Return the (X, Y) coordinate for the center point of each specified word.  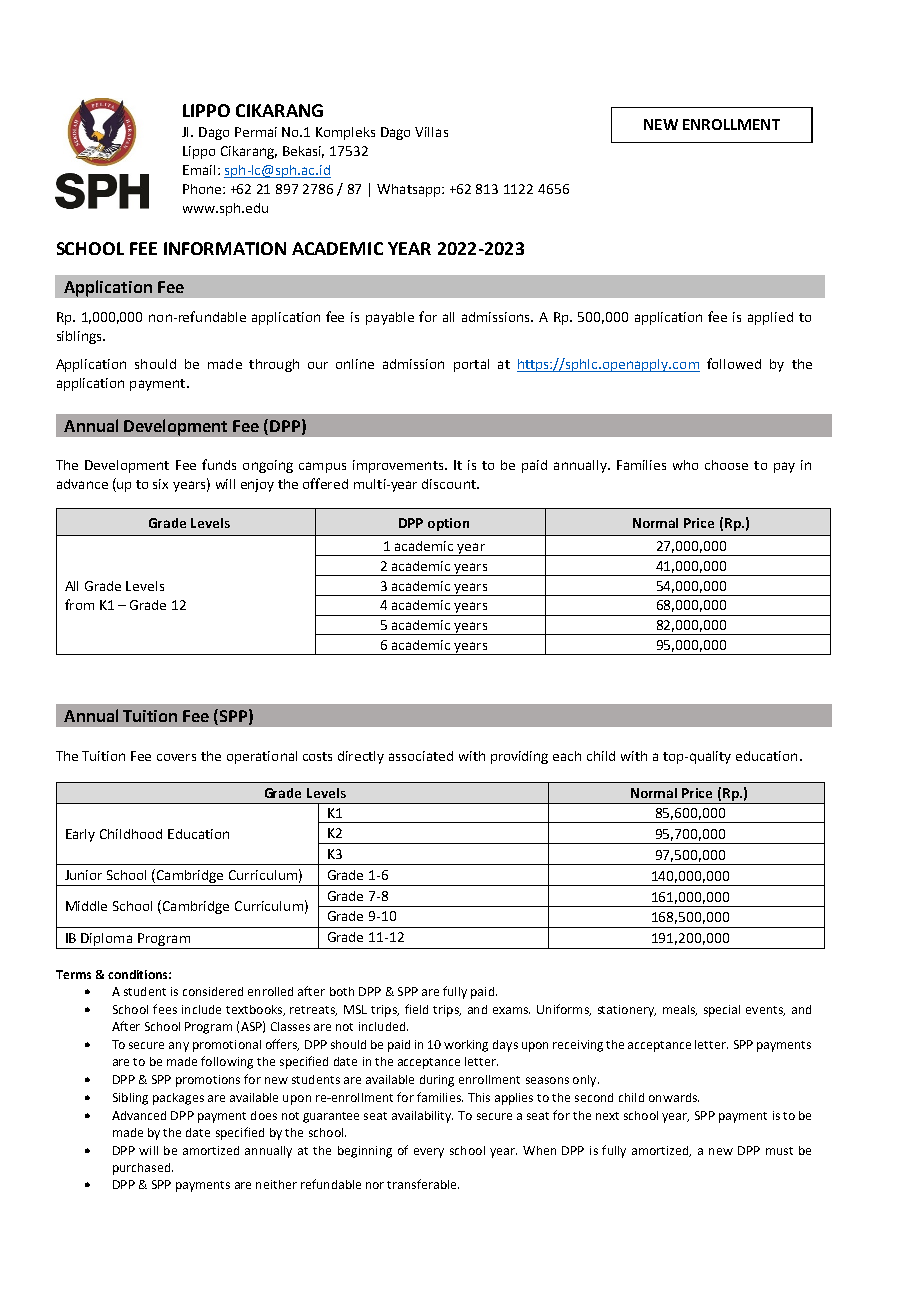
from (79, 604)
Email (199, 170)
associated (421, 756)
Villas (431, 132)
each (567, 756)
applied (770, 318)
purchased (141, 1169)
